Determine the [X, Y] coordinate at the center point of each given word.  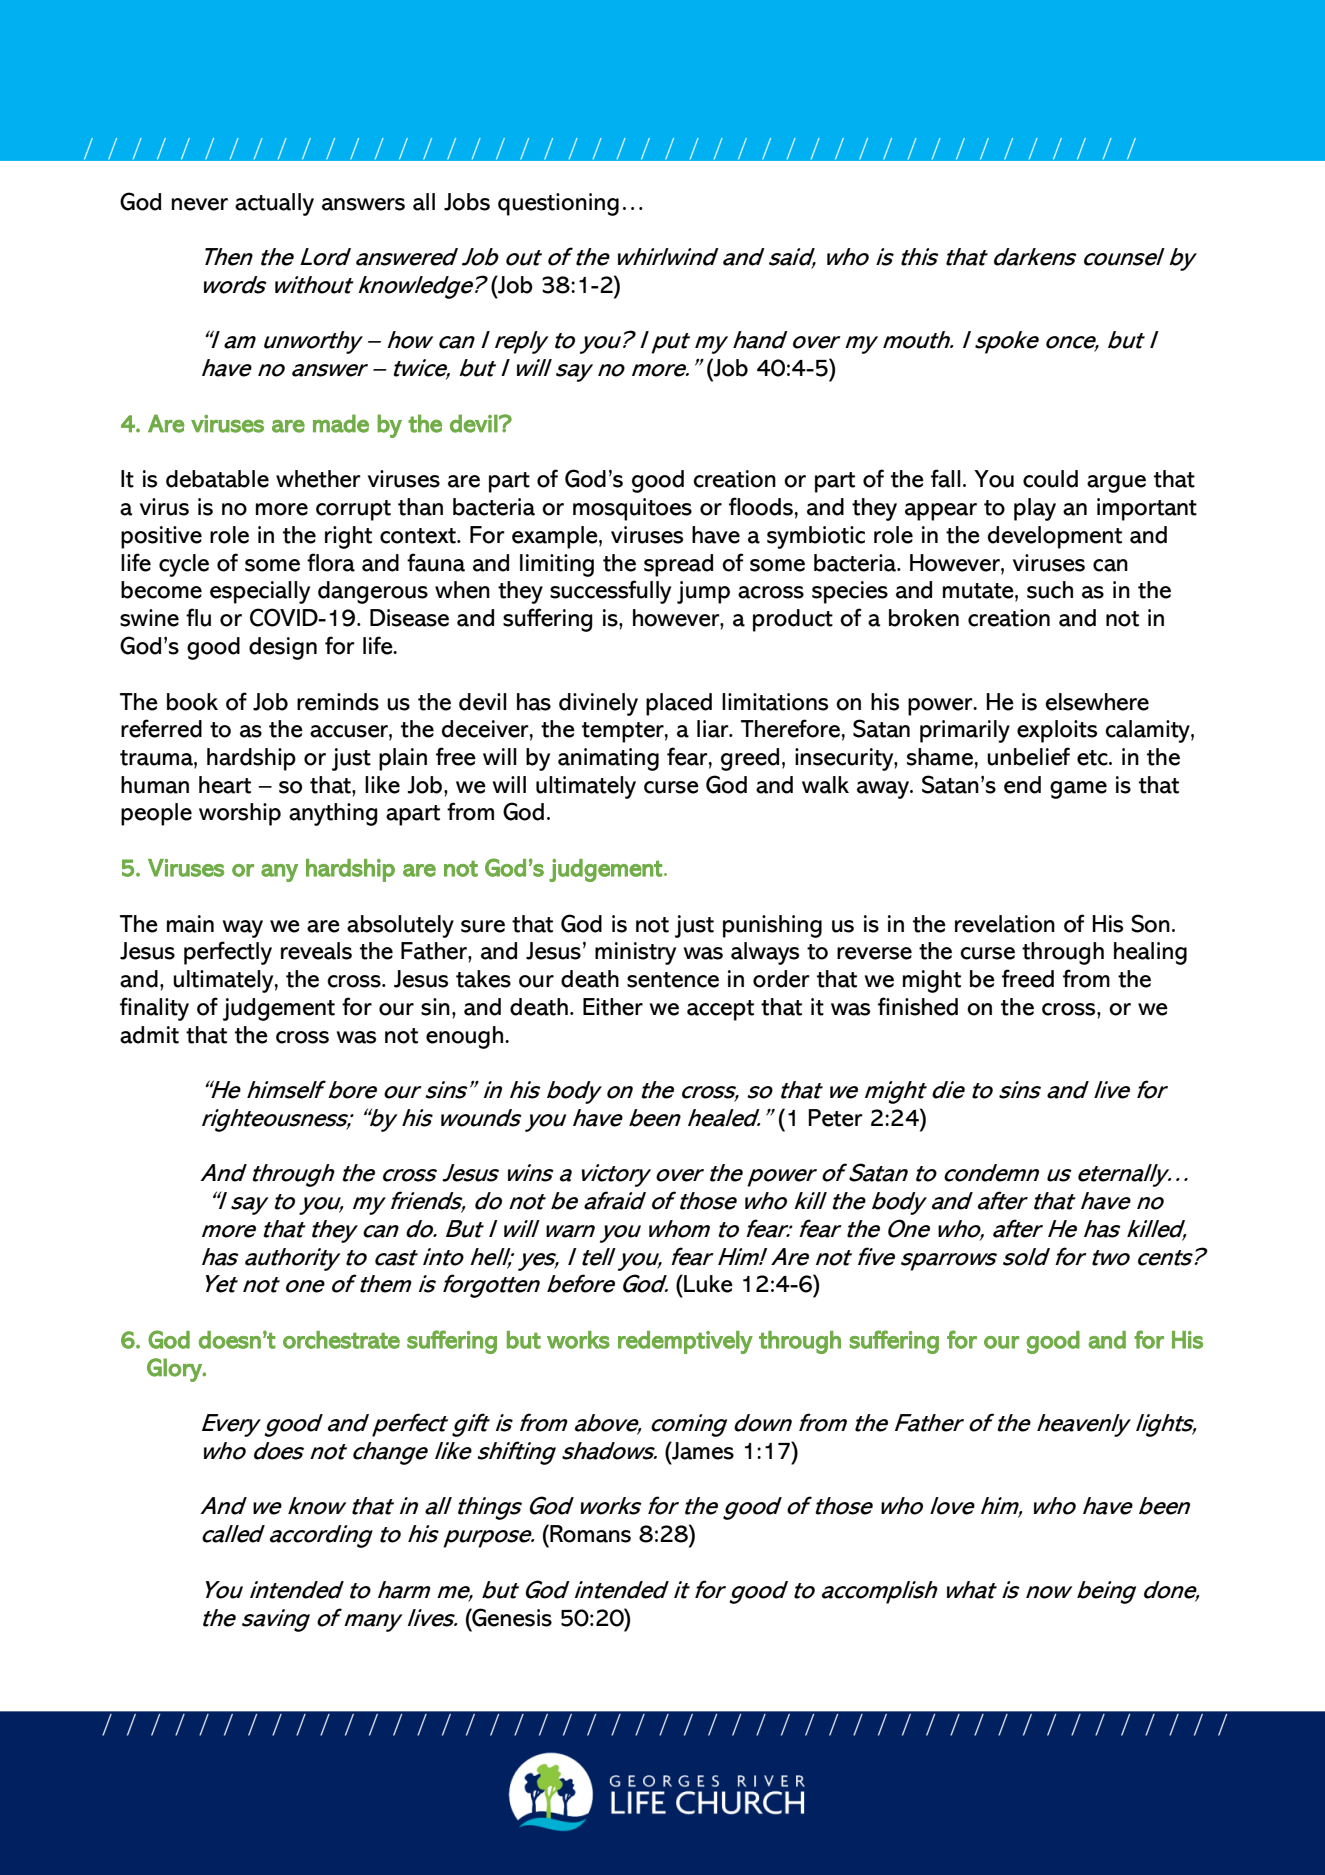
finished [918, 1006]
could [1050, 479]
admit [149, 1035]
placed [679, 704]
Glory [175, 1370]
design [283, 648]
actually [274, 204]
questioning [558, 204]
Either [613, 1007]
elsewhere [1097, 702]
